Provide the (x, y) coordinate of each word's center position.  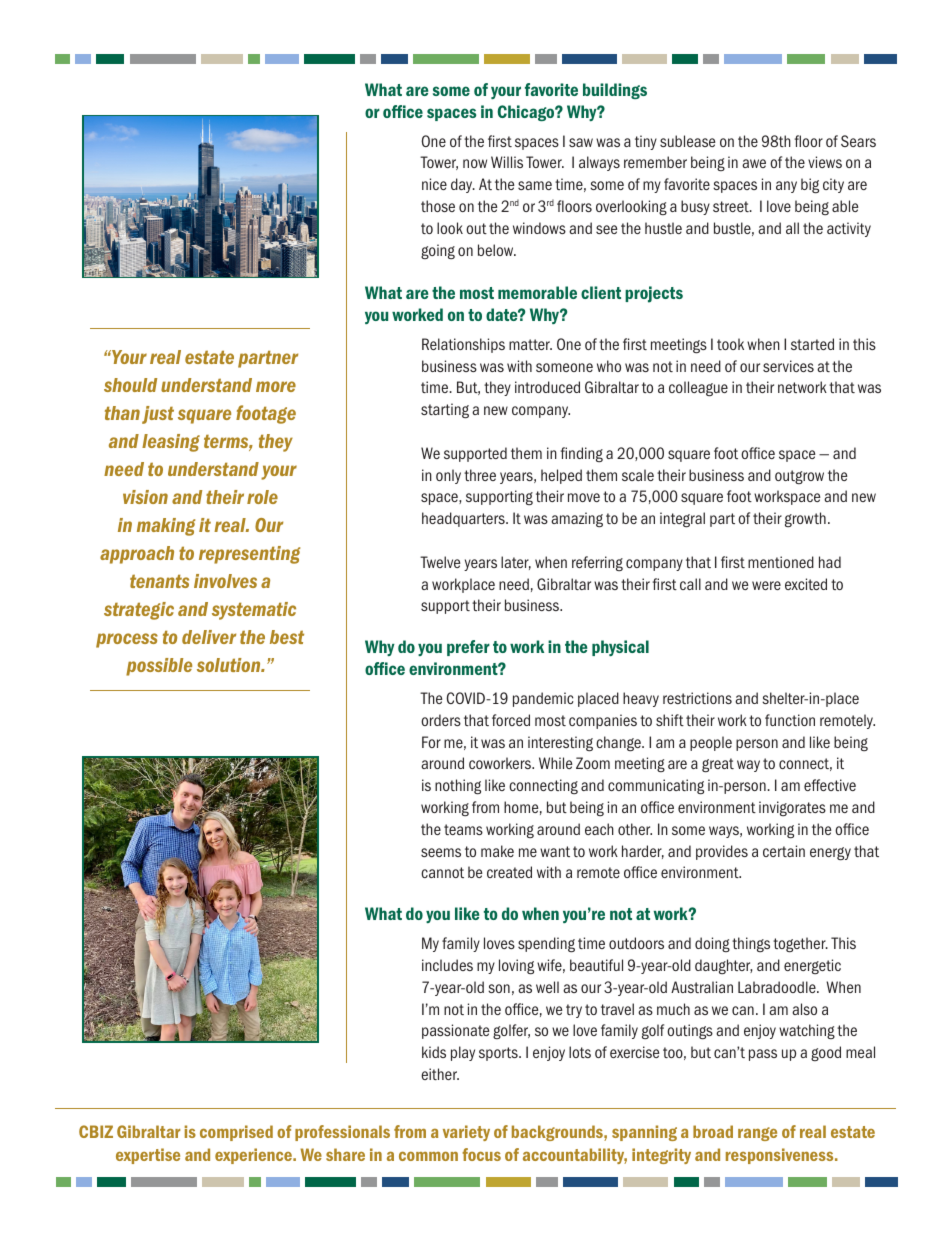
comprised (236, 1133)
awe (754, 163)
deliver (209, 637)
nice (434, 184)
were (766, 585)
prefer (468, 648)
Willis (507, 162)
